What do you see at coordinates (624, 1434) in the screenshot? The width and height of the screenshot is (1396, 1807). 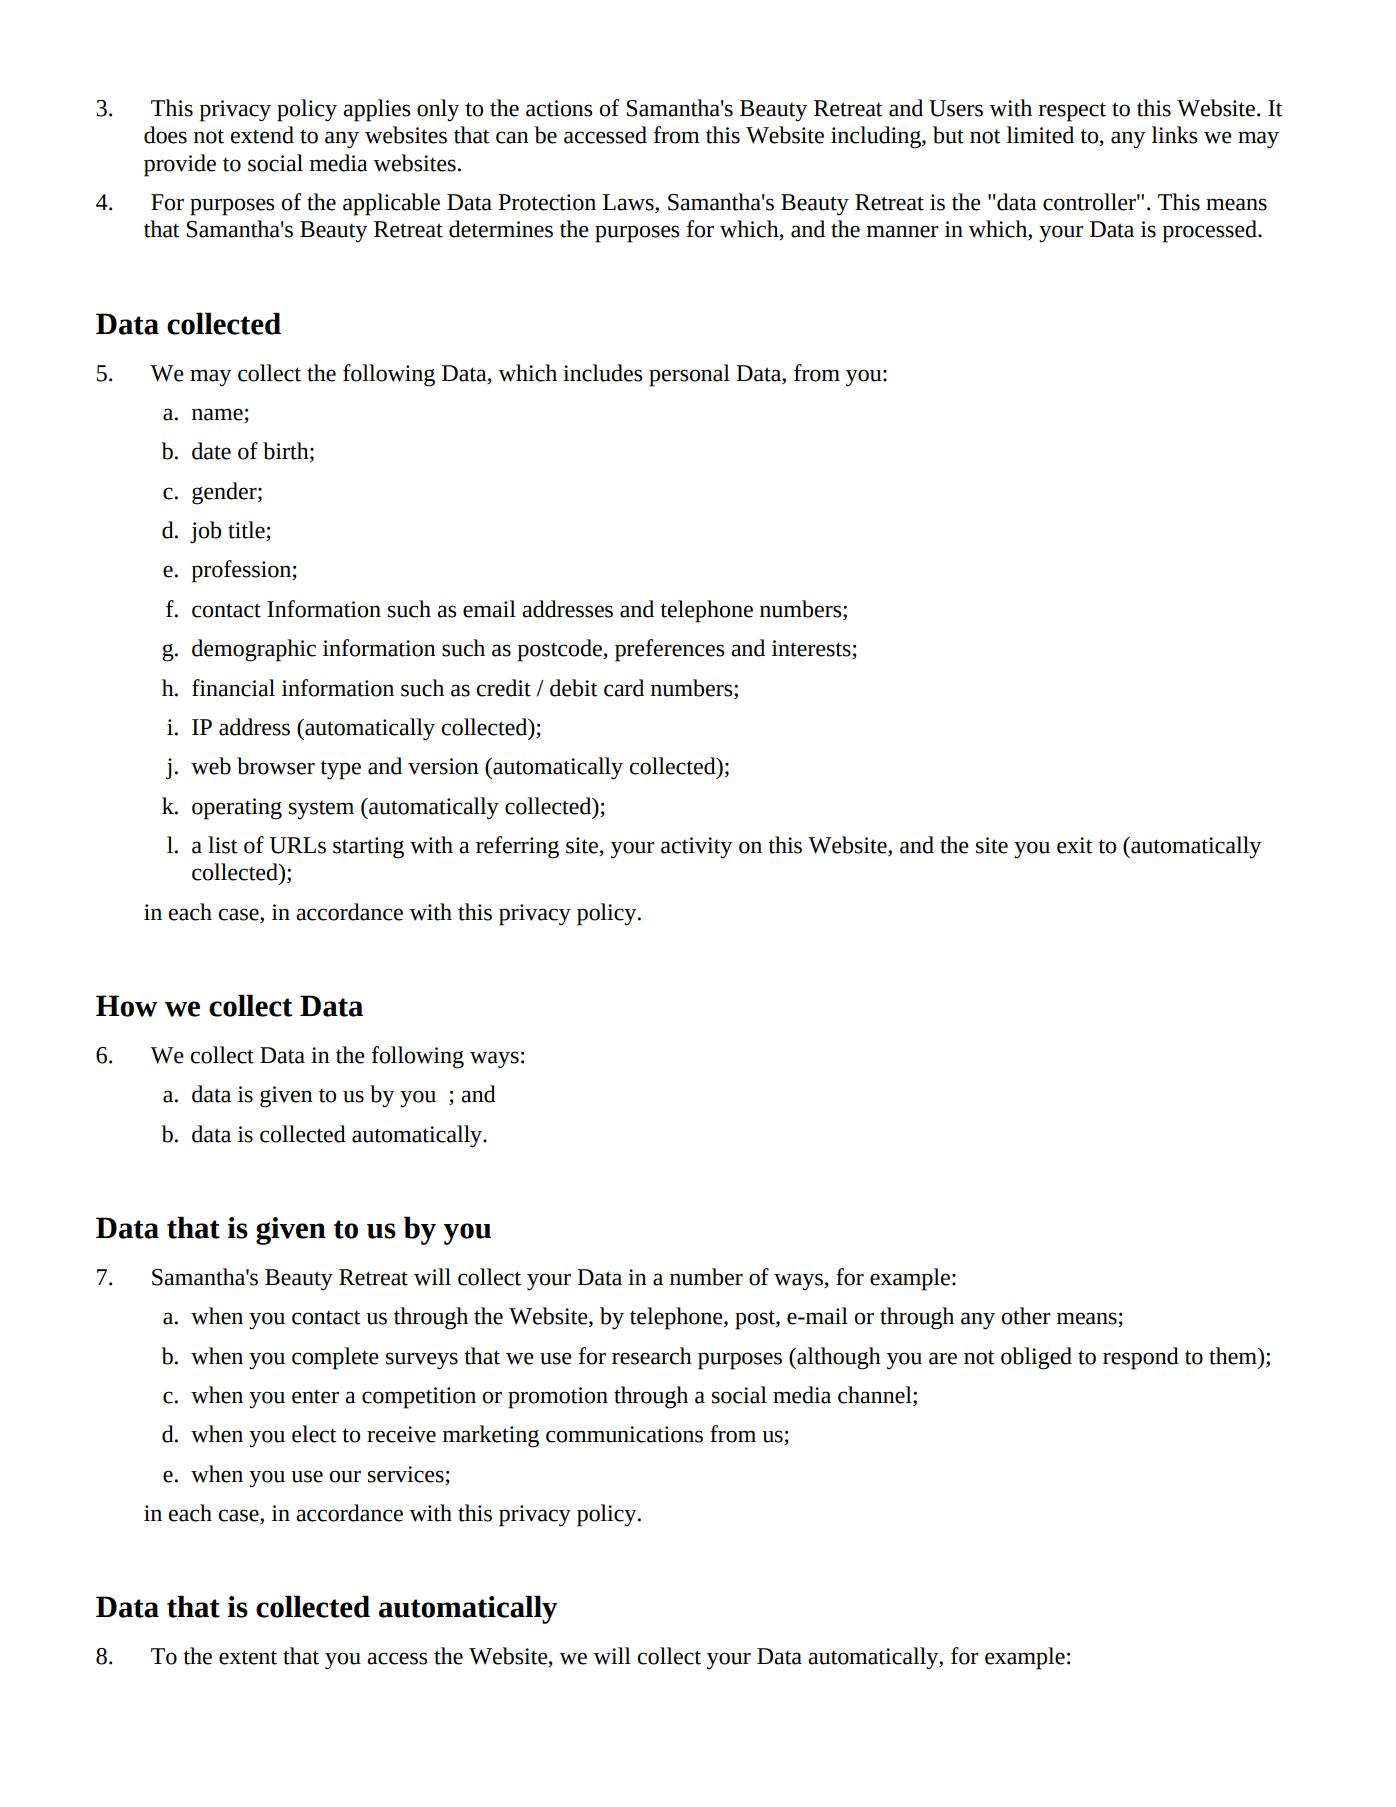 I see `communications` at bounding box center [624, 1434].
